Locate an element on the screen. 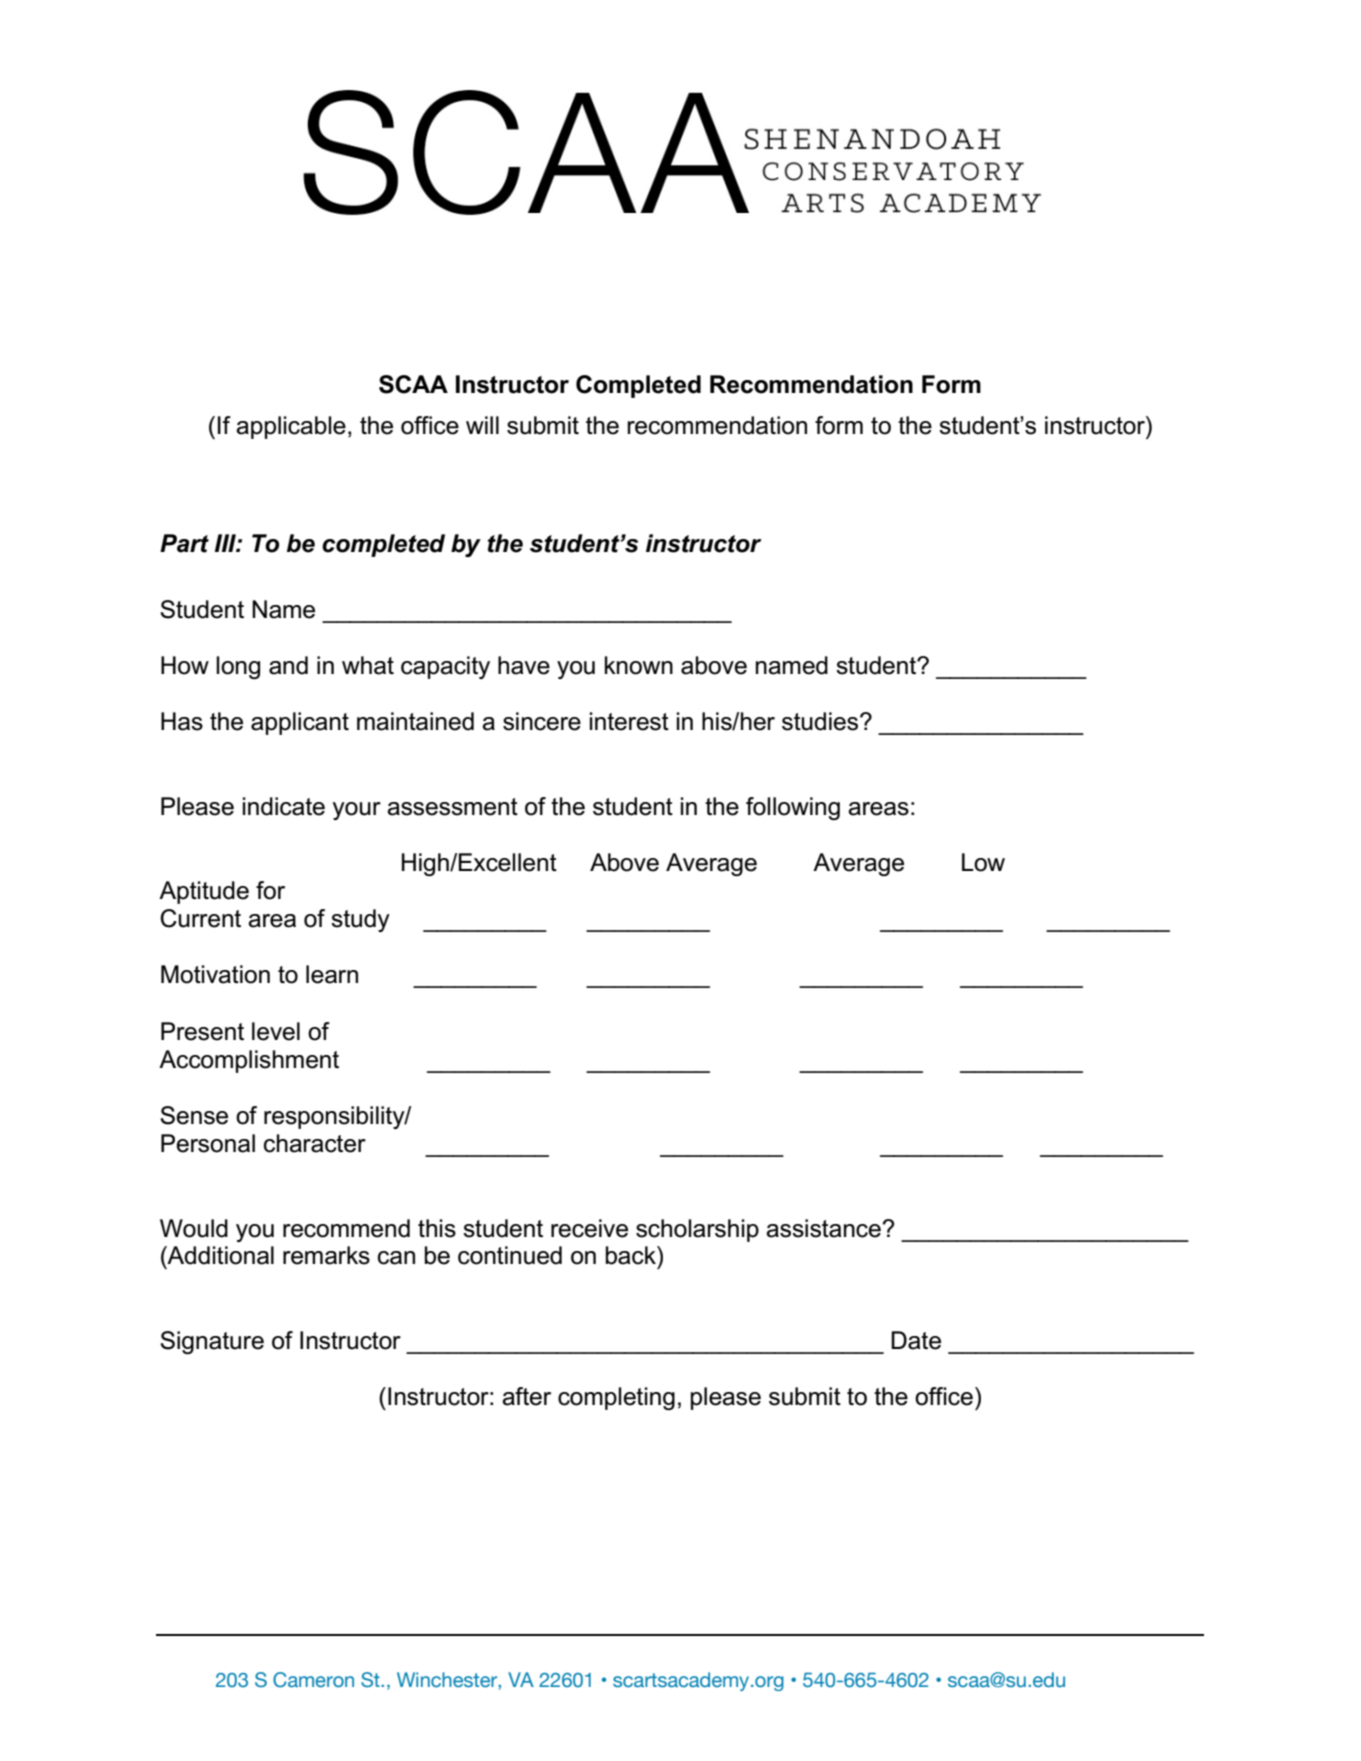  following is located at coordinates (793, 808).
